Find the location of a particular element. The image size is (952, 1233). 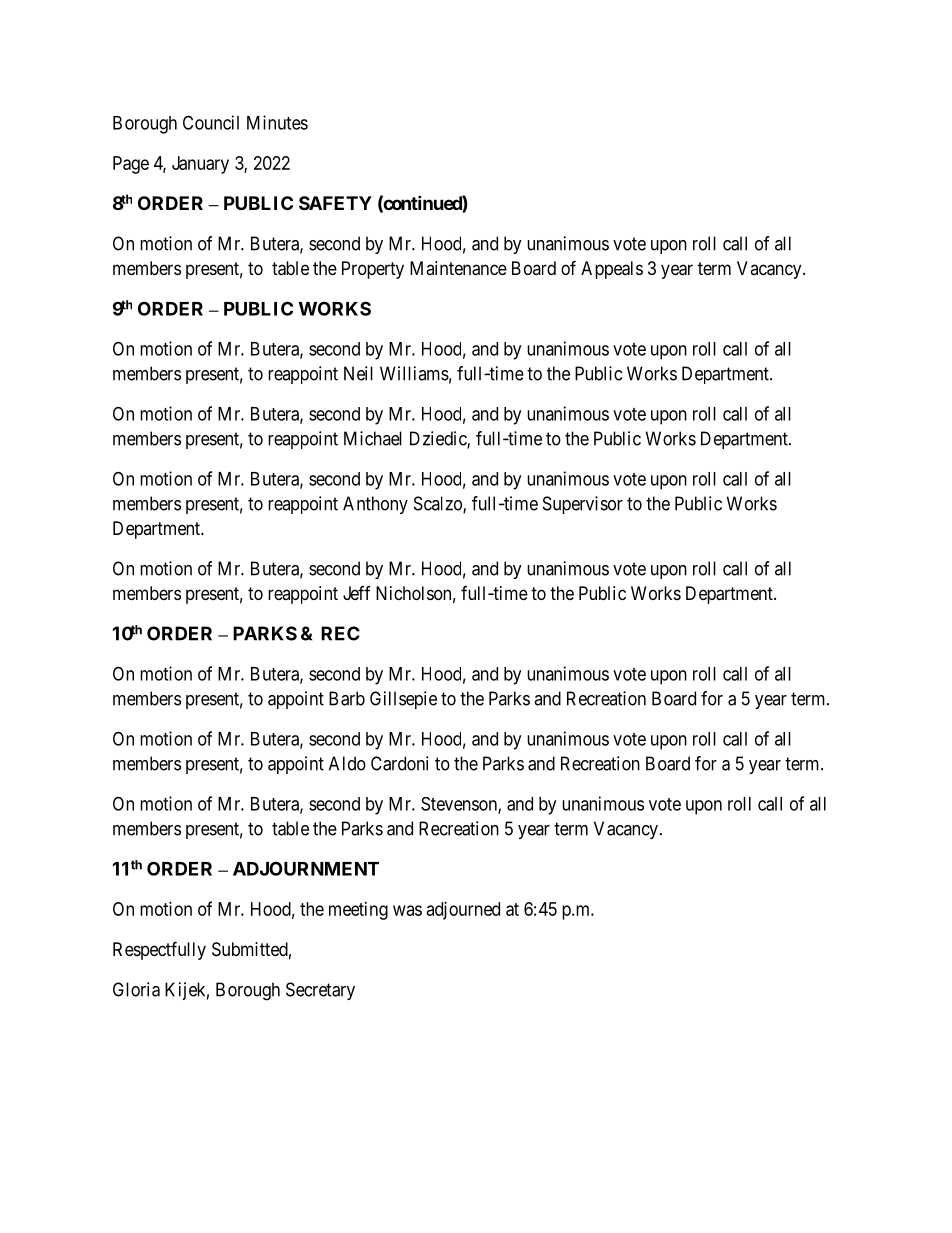

Jeff is located at coordinates (357, 593).
